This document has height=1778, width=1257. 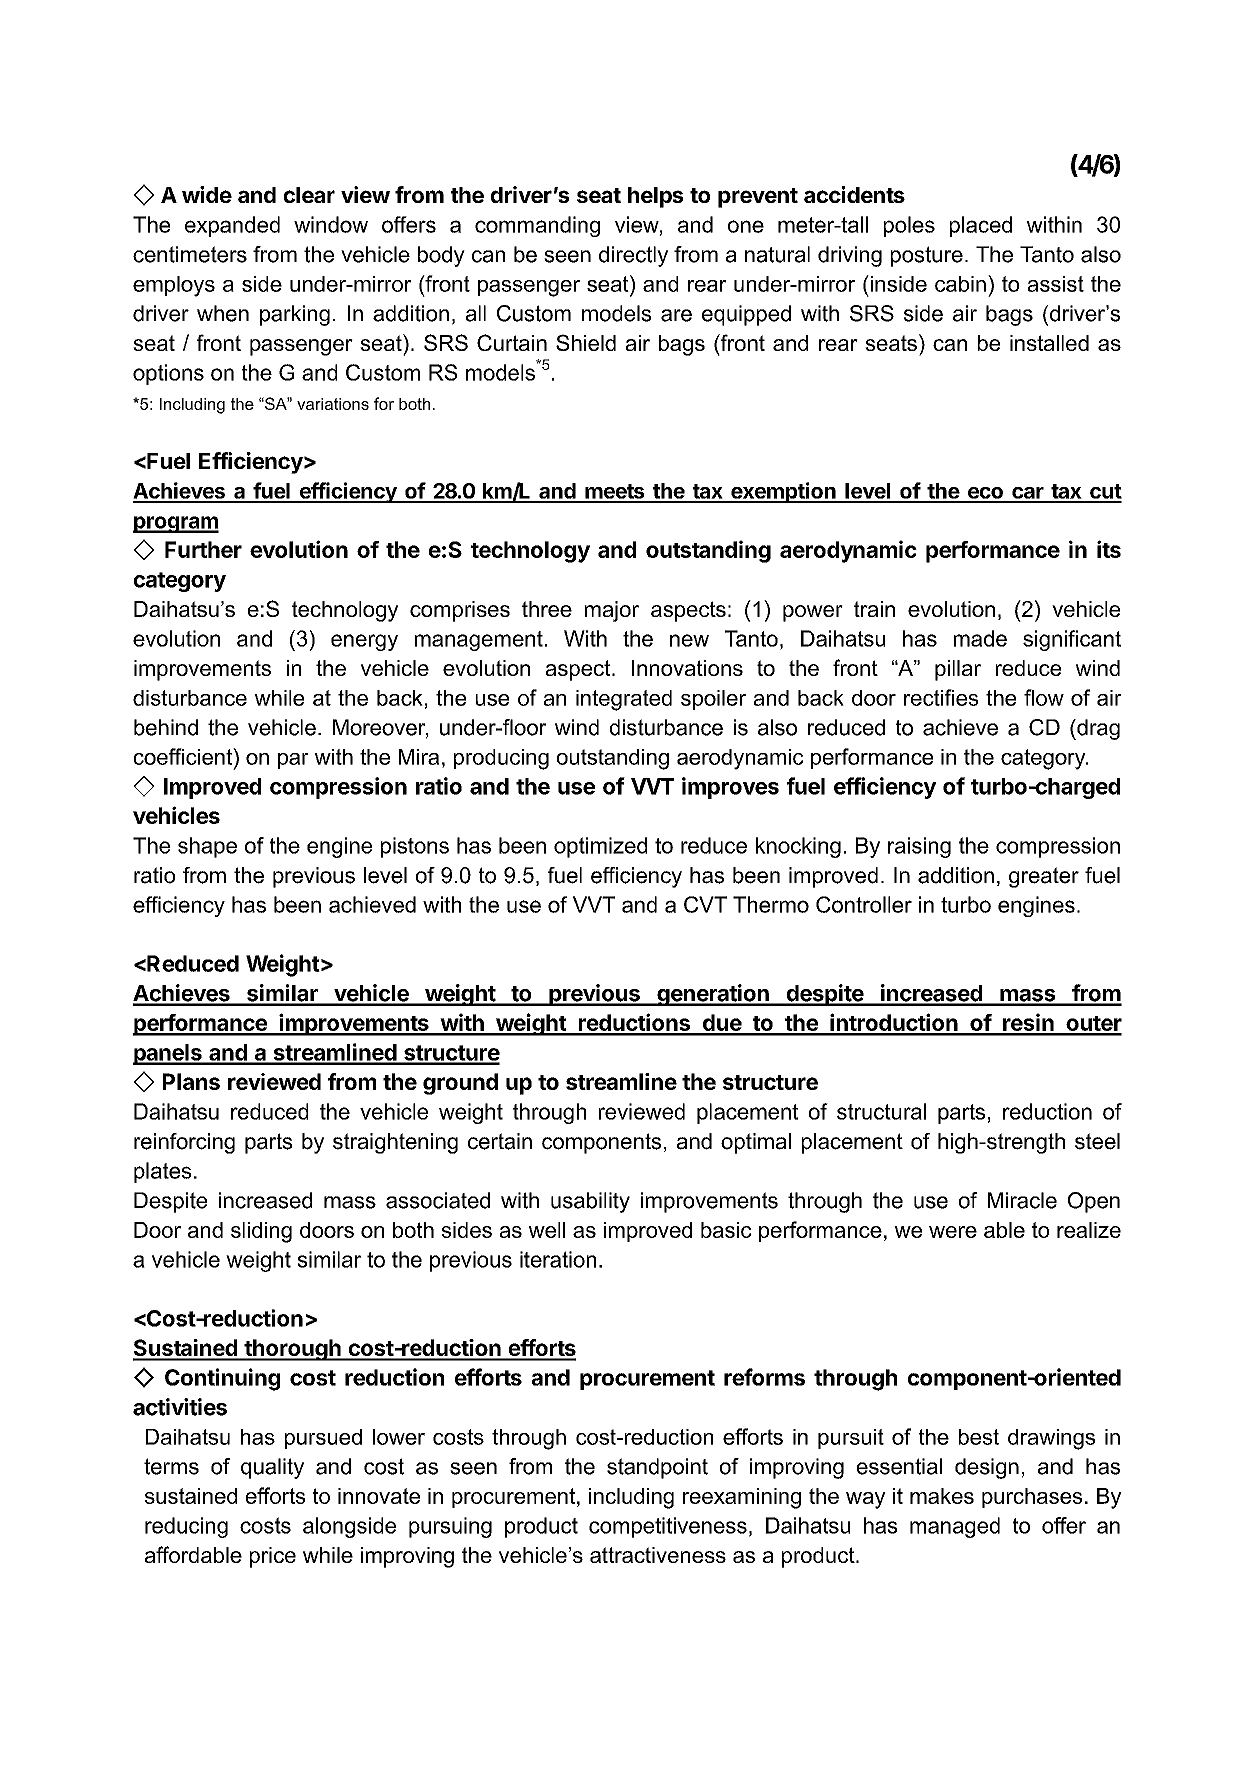 What do you see at coordinates (232, 226) in the document?
I see `expanded` at bounding box center [232, 226].
